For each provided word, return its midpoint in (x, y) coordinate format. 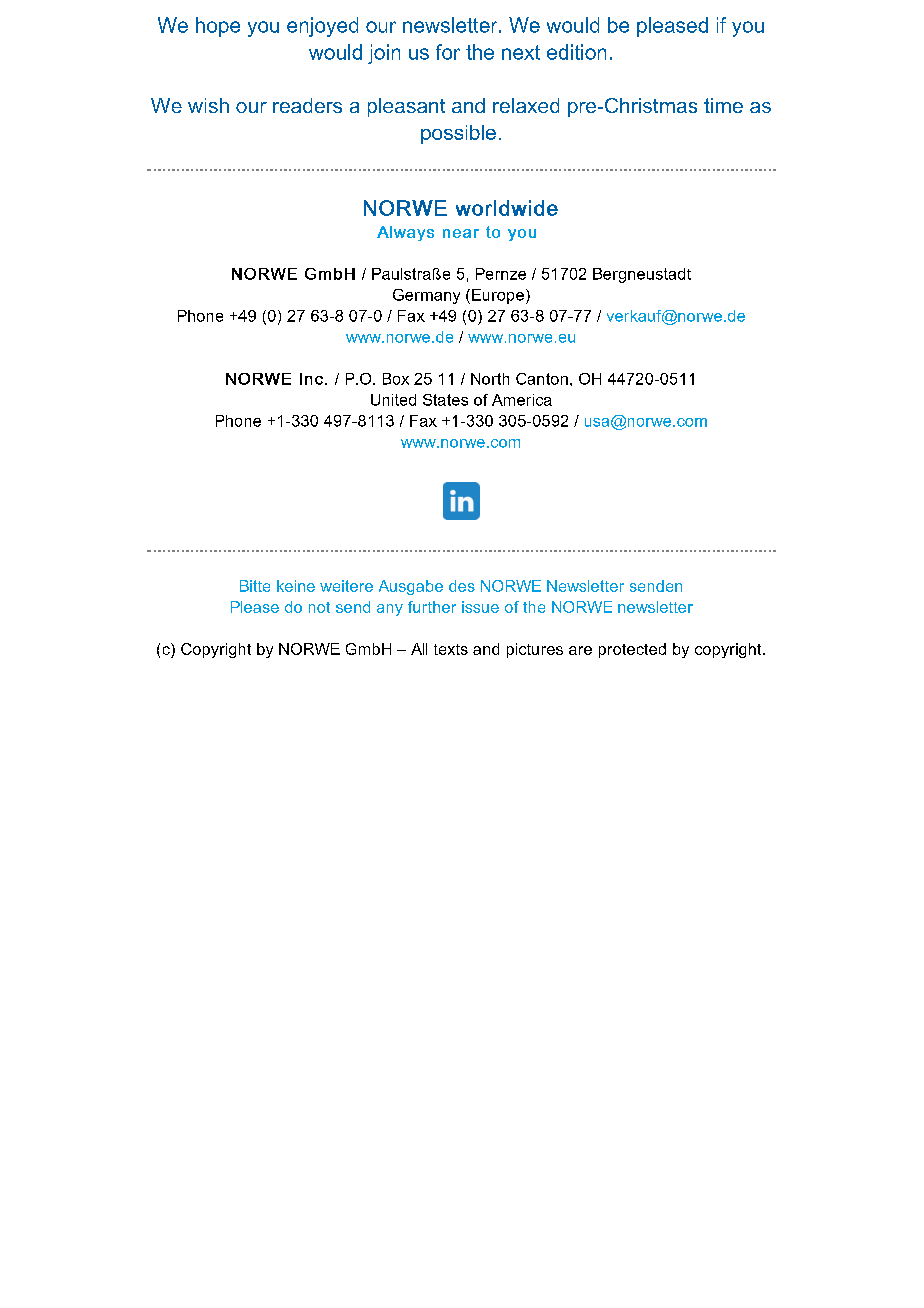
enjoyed (322, 27)
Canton (542, 379)
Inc (311, 379)
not (319, 607)
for (448, 52)
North (490, 379)
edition (576, 52)
